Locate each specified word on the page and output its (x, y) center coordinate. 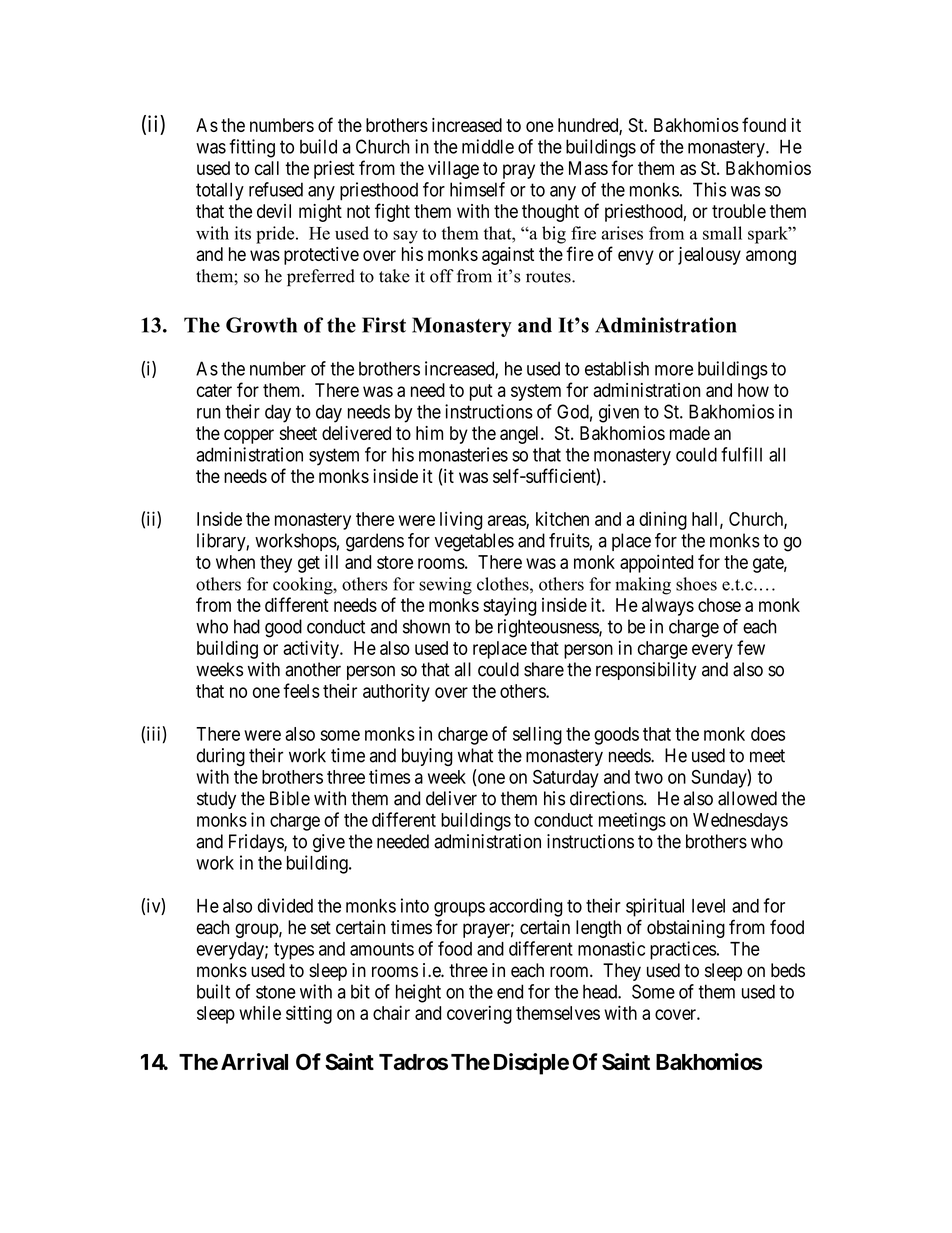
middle (488, 146)
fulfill (741, 454)
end (510, 991)
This (709, 189)
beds (788, 970)
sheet (298, 433)
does (768, 734)
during (221, 757)
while (260, 1012)
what (475, 755)
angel (521, 435)
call (267, 168)
